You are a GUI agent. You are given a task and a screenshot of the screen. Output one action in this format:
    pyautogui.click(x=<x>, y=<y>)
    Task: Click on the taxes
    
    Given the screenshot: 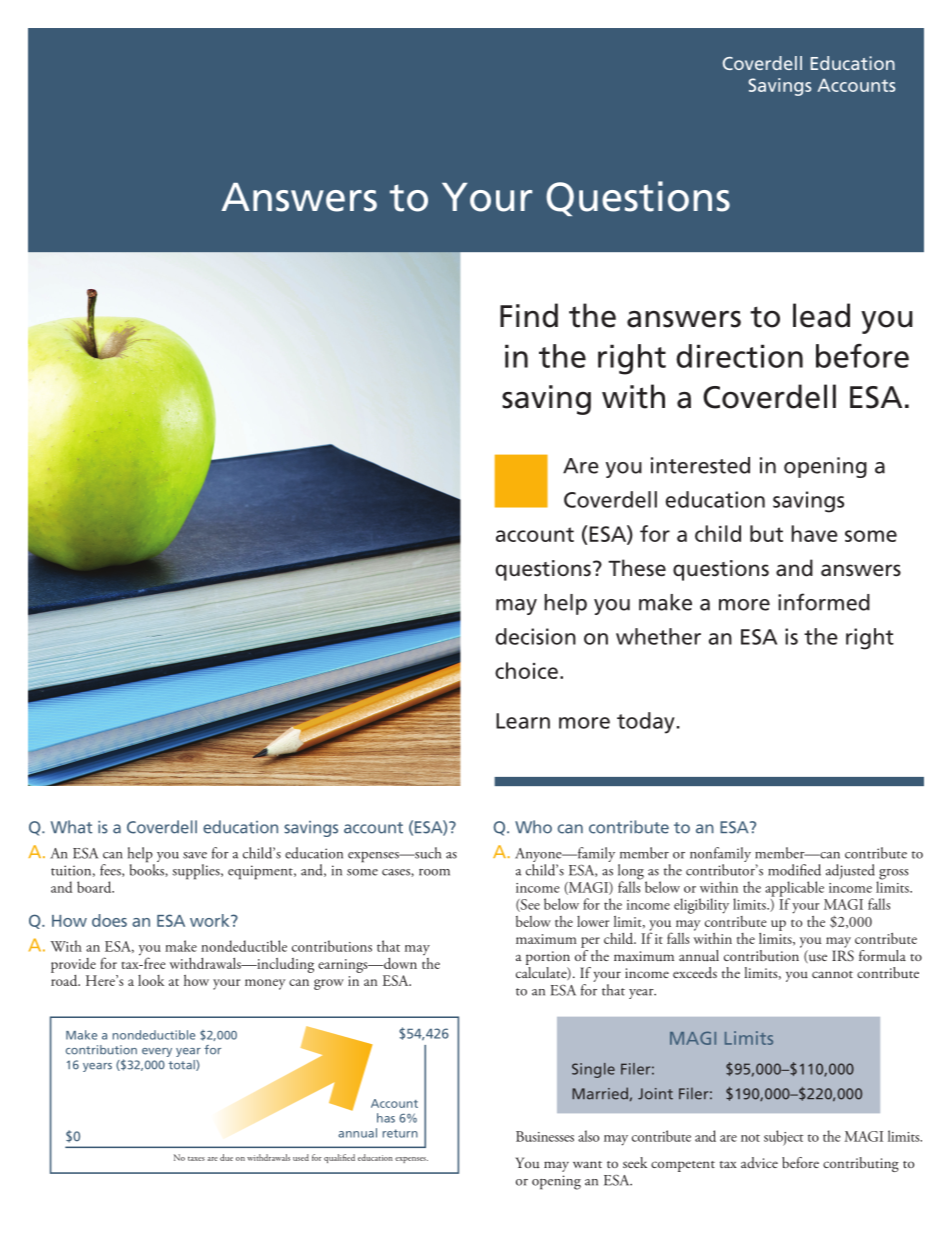 What is the action you would take?
    pyautogui.click(x=196, y=1159)
